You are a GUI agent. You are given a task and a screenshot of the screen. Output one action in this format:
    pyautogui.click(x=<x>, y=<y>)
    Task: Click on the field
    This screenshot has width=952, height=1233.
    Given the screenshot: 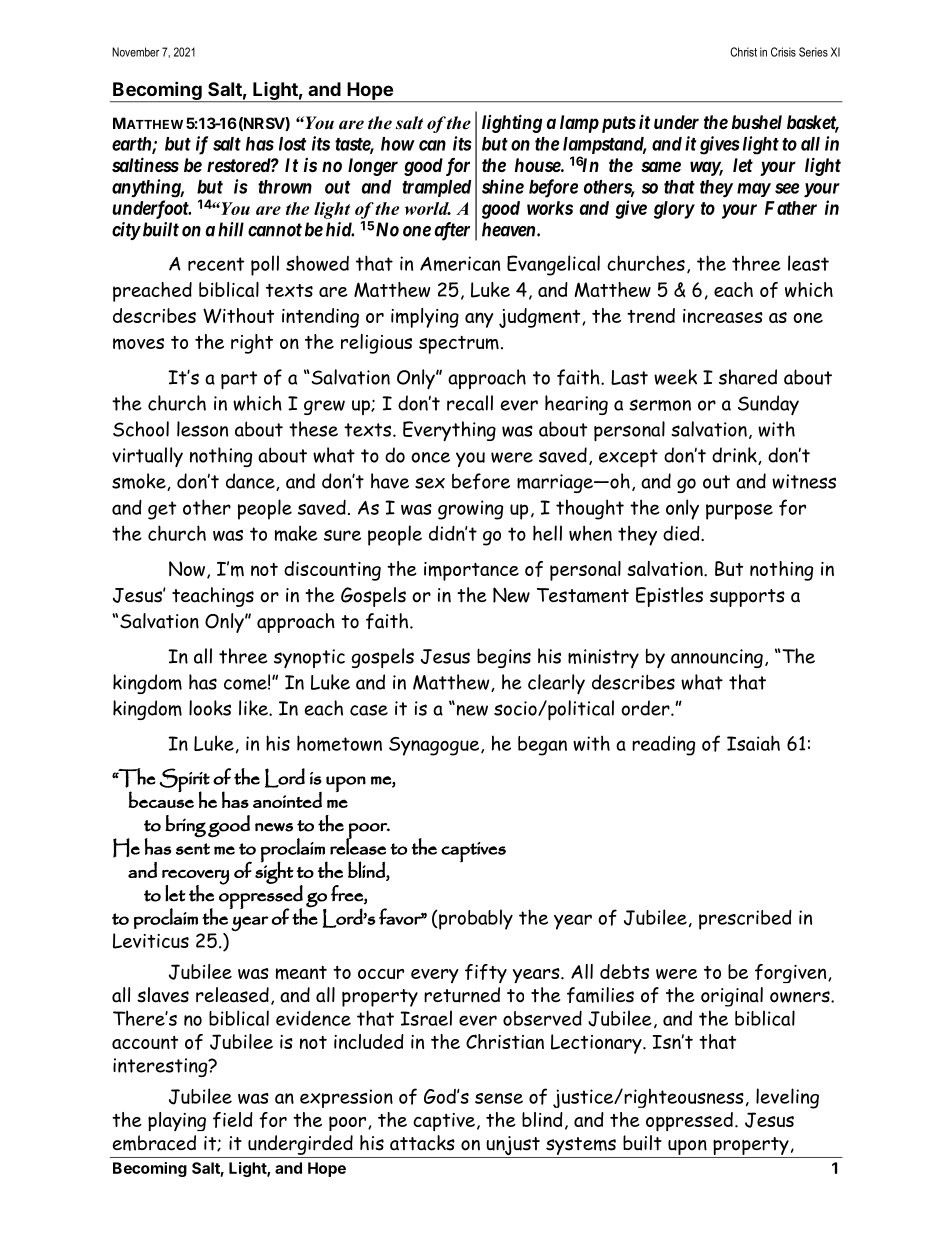 What is the action you would take?
    pyautogui.click(x=233, y=1120)
